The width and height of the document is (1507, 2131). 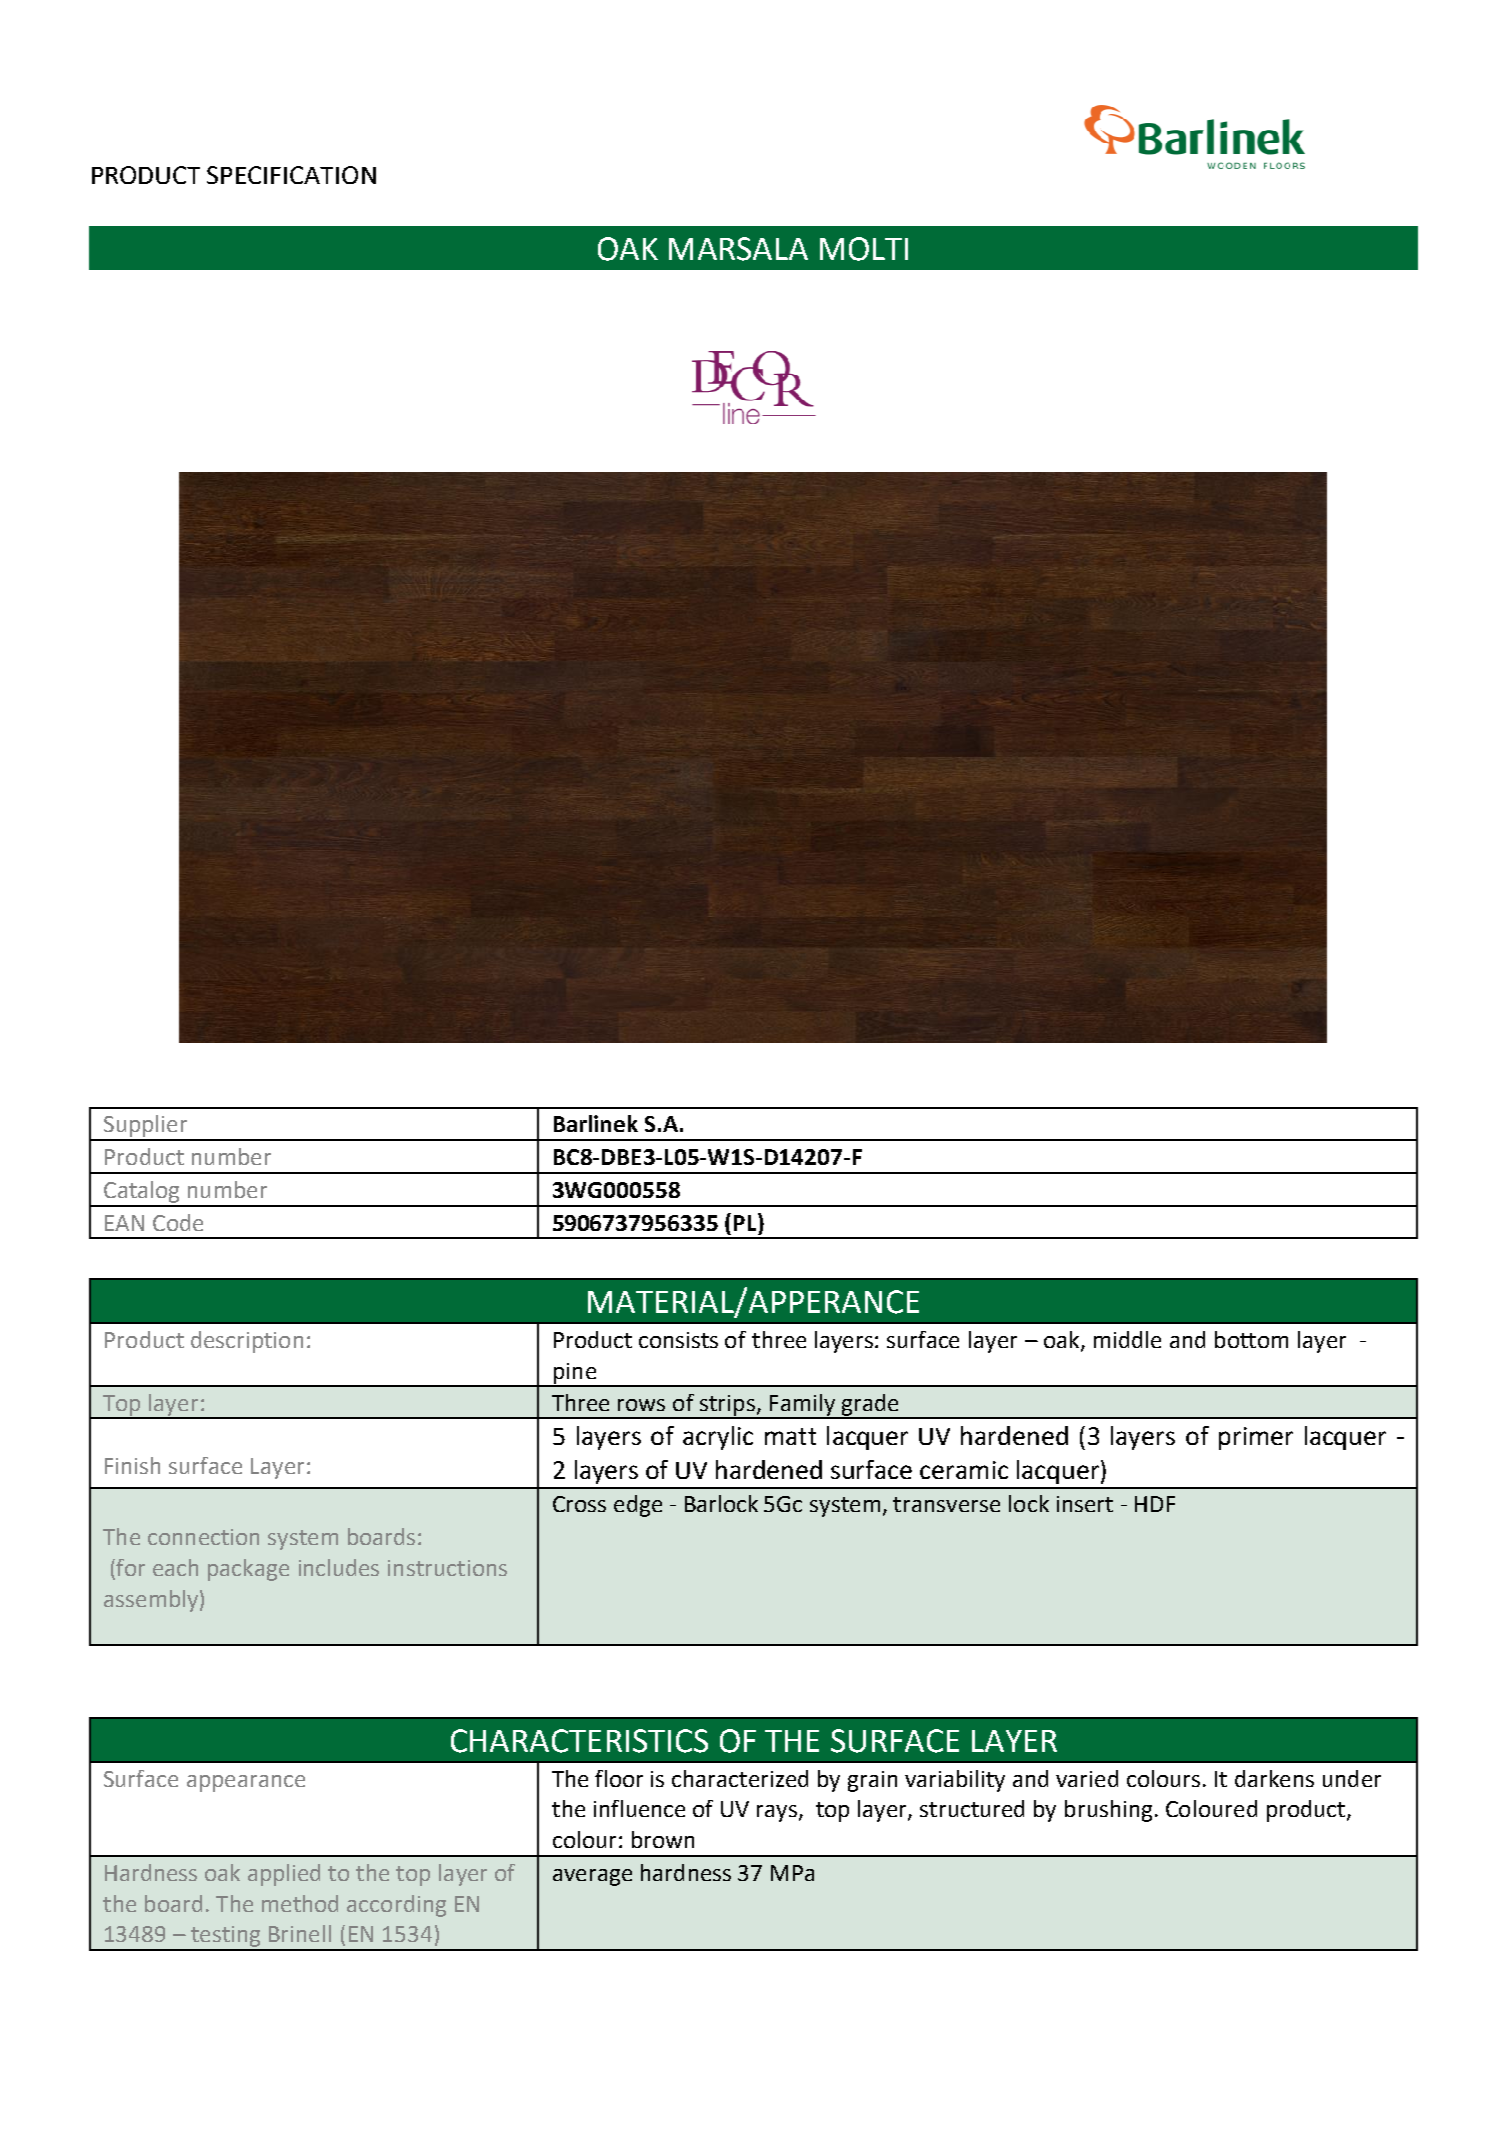 What do you see at coordinates (802, 1406) in the document?
I see `Family` at bounding box center [802, 1406].
